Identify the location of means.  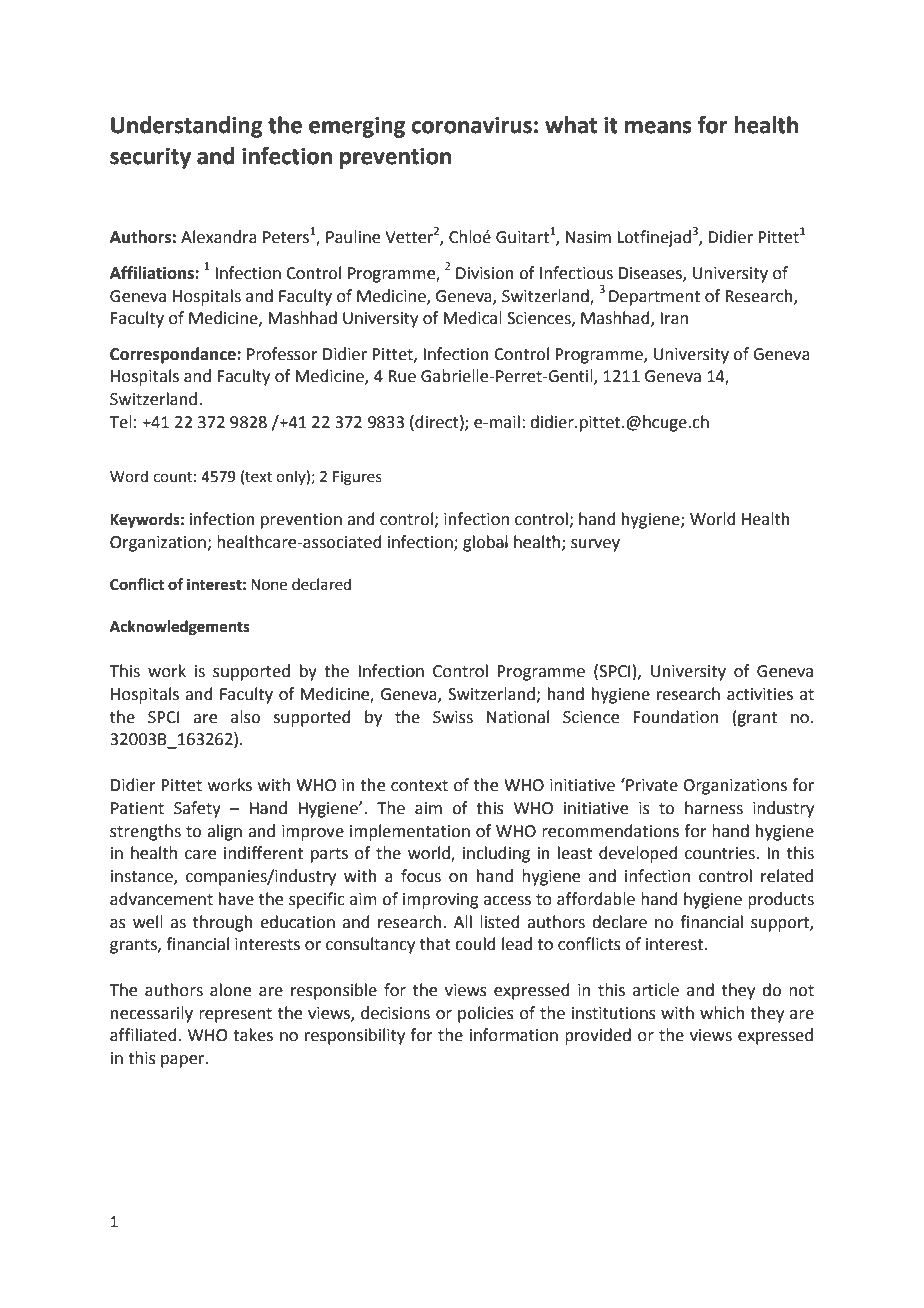
(658, 127).
